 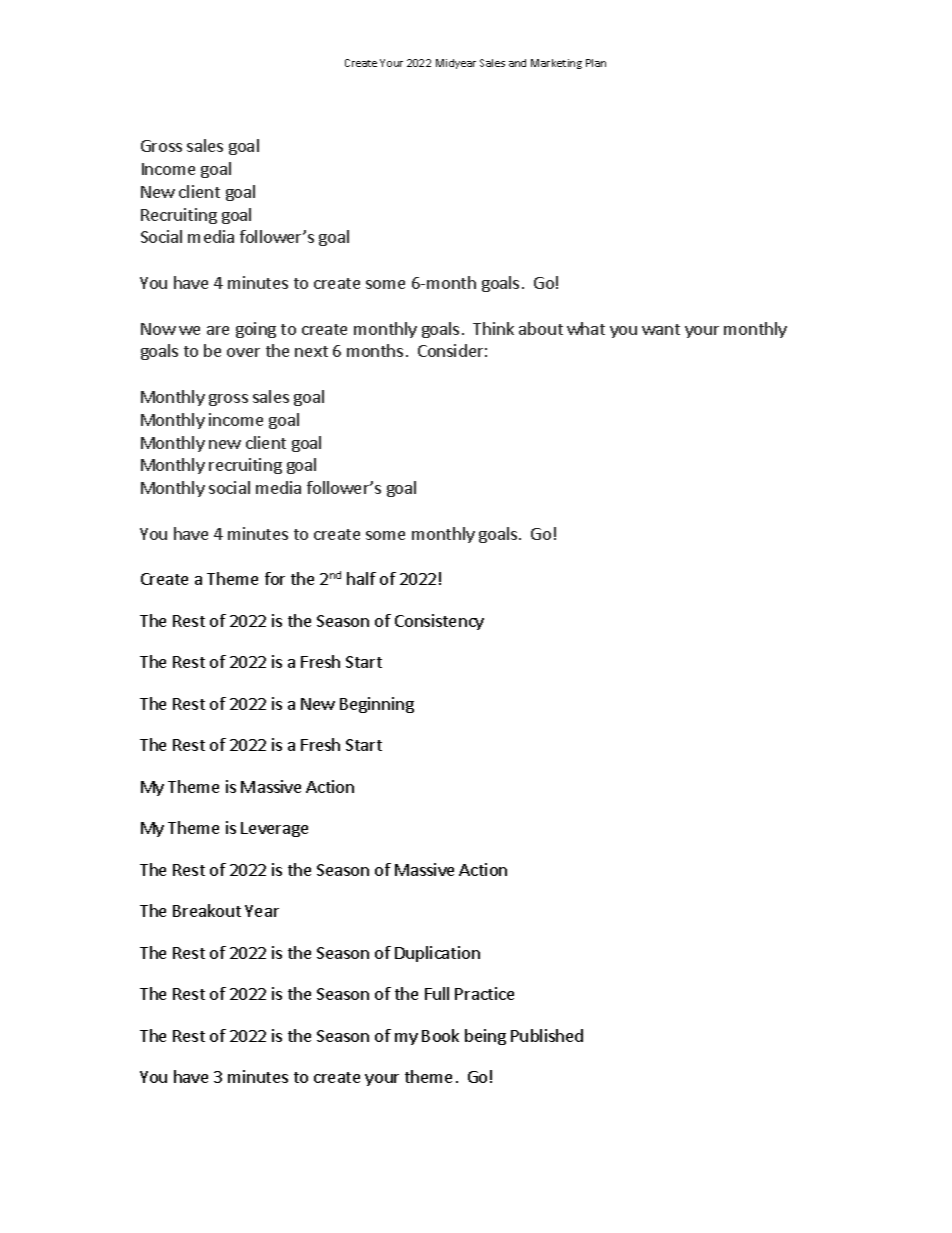 I want to click on are, so click(x=218, y=330).
